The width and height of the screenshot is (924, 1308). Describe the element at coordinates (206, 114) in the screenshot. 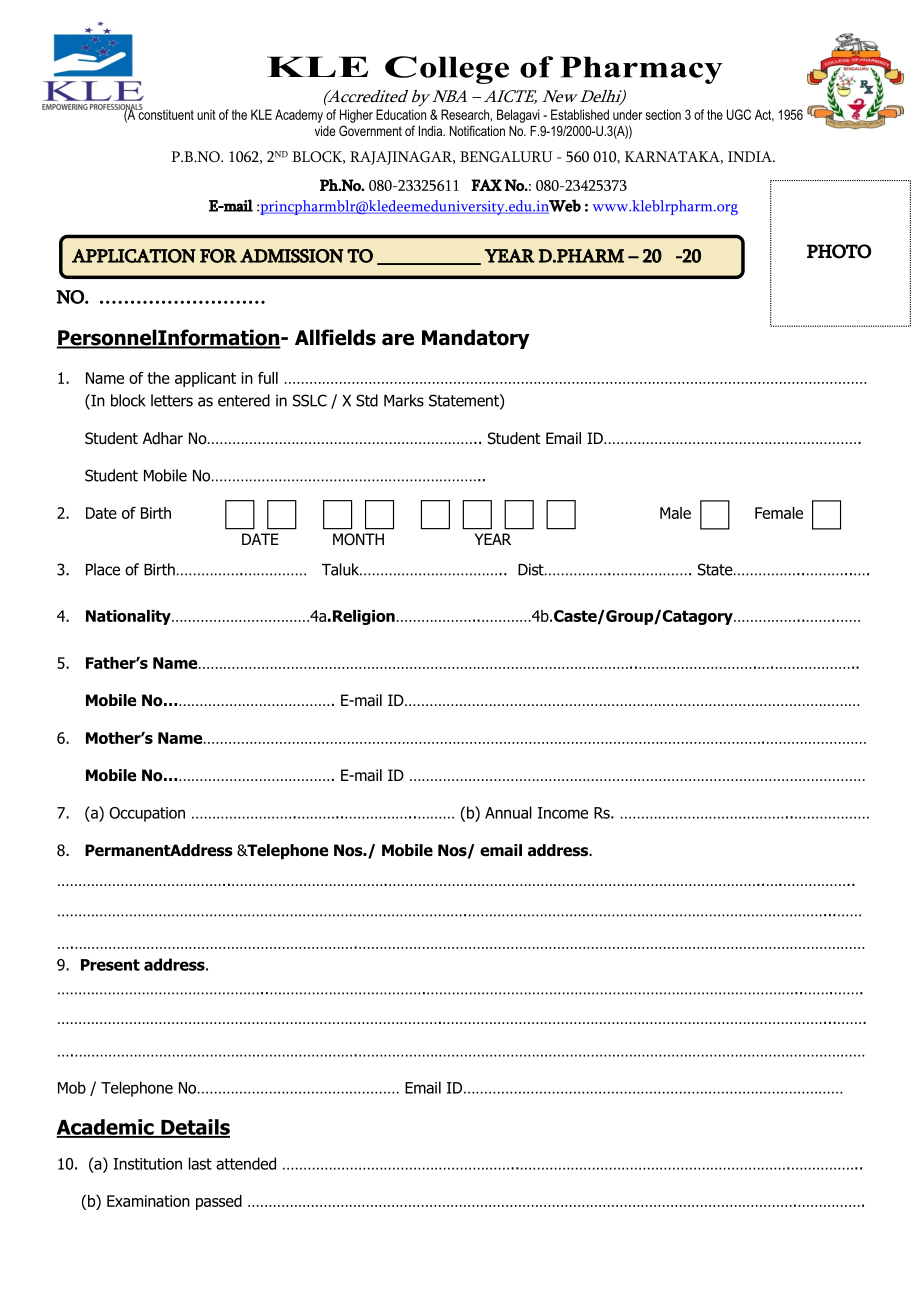

I see `unit` at that location.
